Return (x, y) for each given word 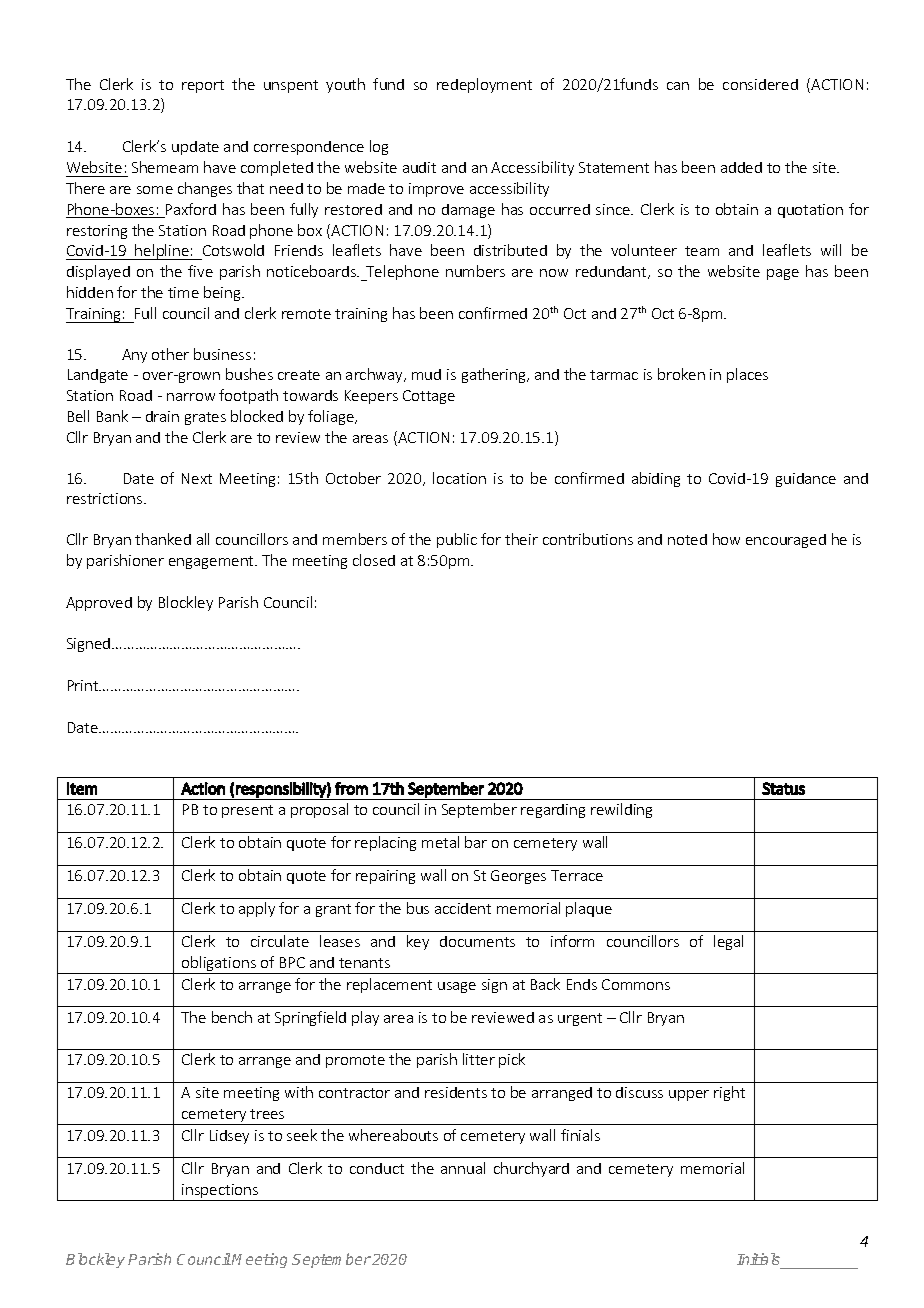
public (457, 540)
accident (463, 908)
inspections (220, 1192)
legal (728, 942)
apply (257, 909)
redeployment (484, 85)
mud (426, 374)
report (203, 86)
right (729, 1093)
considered (760, 84)
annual (463, 1168)
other (170, 354)
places (747, 375)
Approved (99, 604)
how (726, 539)
